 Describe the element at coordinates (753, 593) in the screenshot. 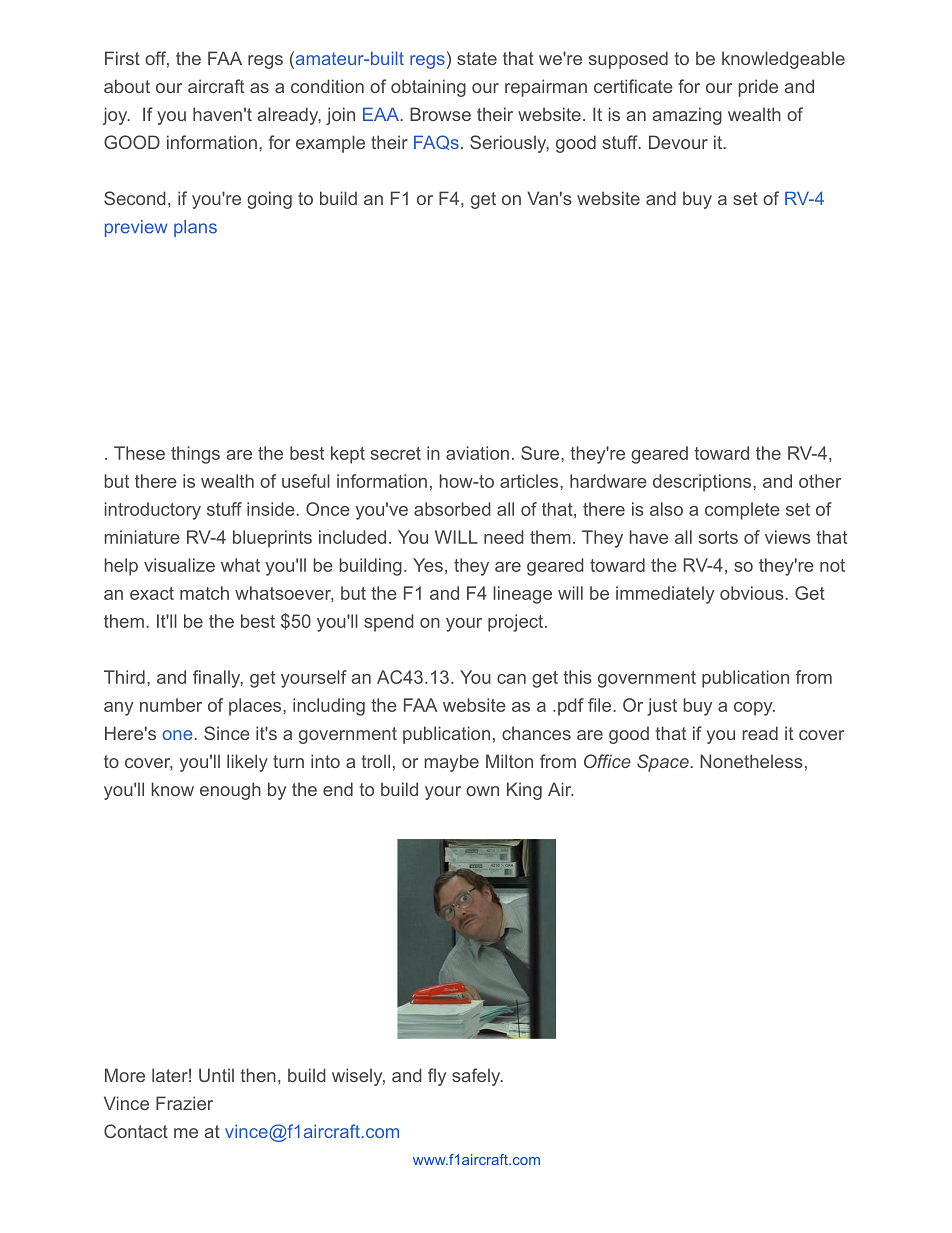

I see `obvious` at that location.
